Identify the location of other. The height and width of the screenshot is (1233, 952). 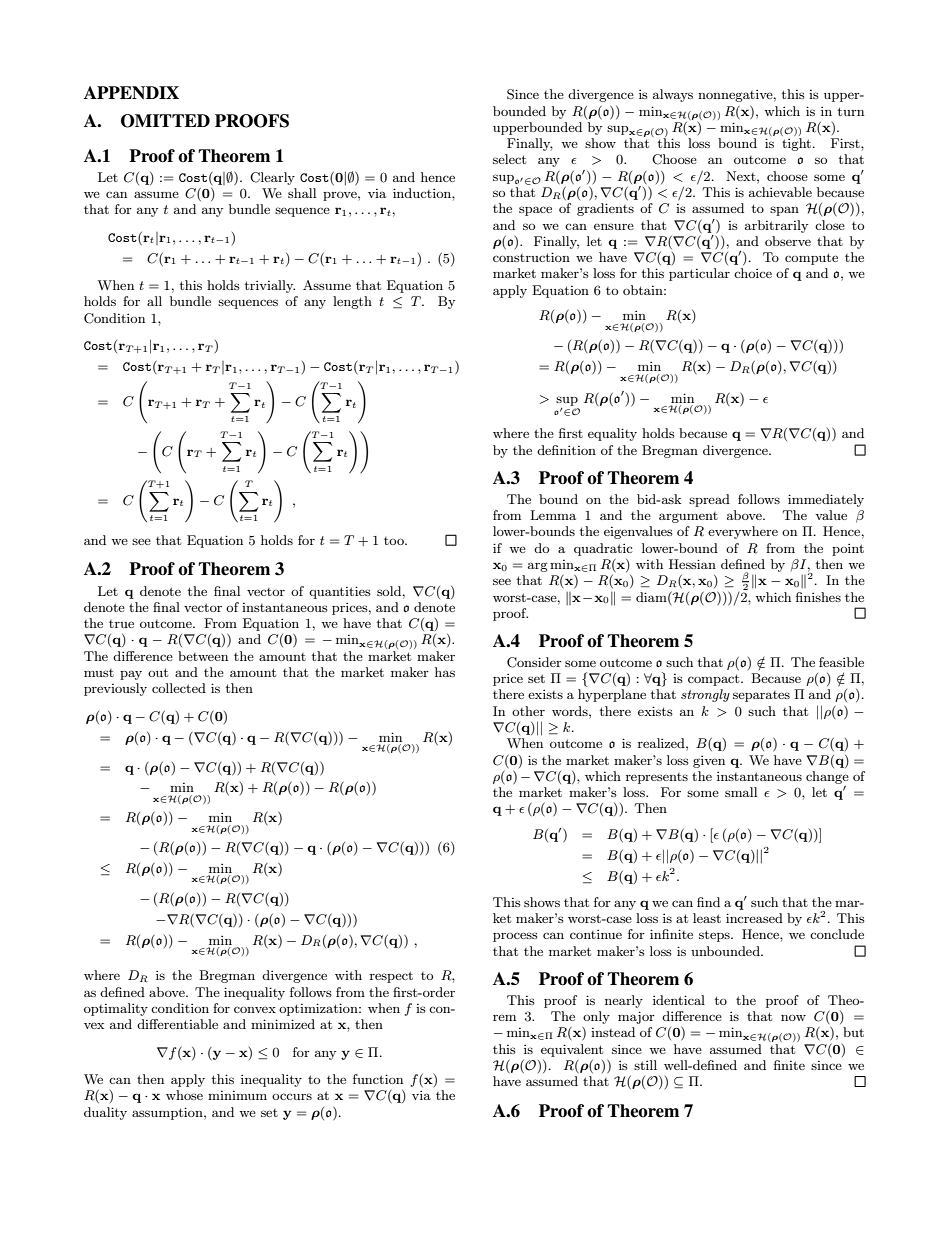
(528, 711).
